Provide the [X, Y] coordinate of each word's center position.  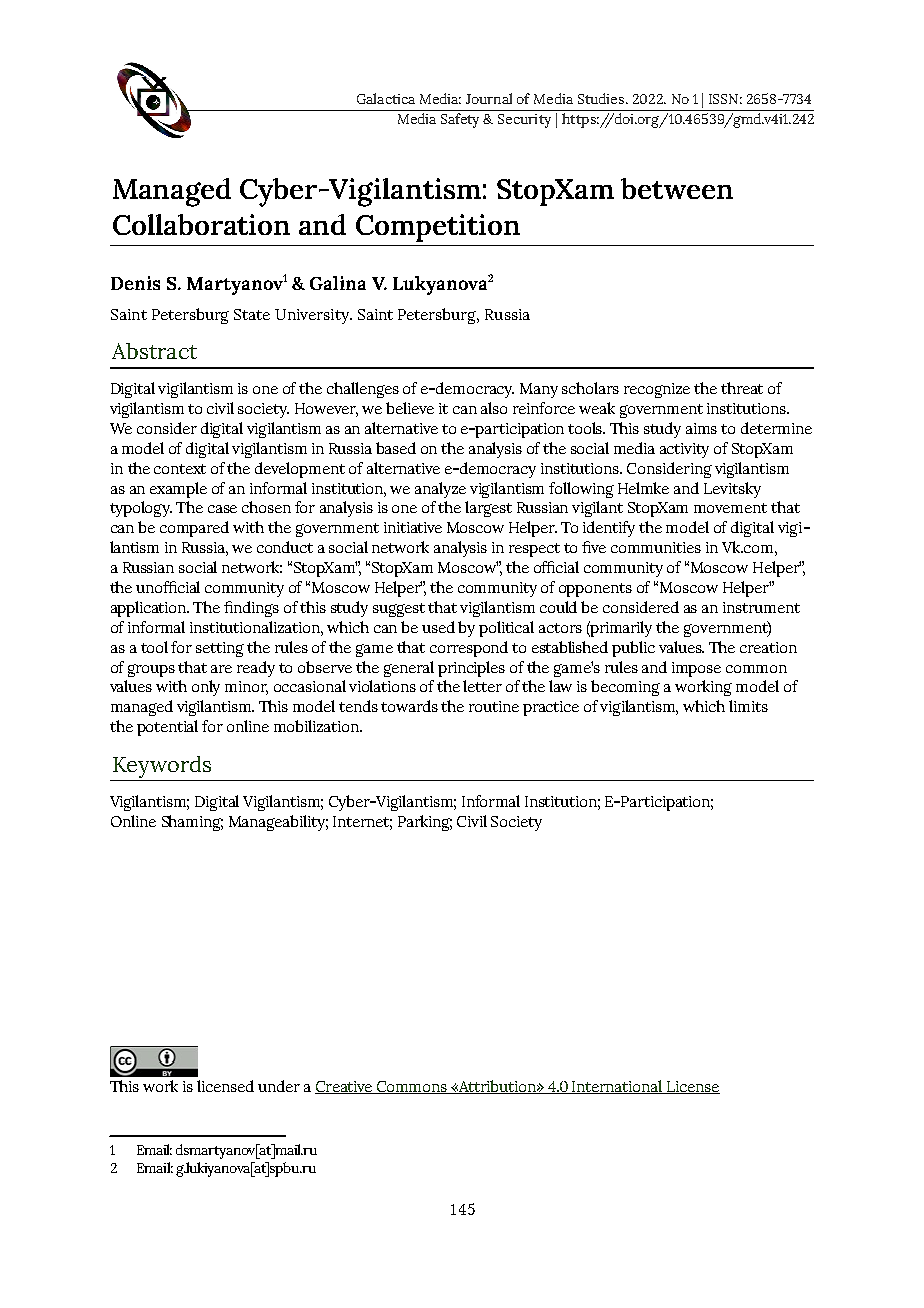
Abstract [154, 351]
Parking [425, 823]
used [438, 627]
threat [742, 388]
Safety [460, 120]
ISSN [725, 99]
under [279, 1086]
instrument [761, 607]
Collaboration [201, 224]
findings [251, 609]
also [494, 408]
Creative [345, 1087]
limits [748, 706]
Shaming [192, 823]
